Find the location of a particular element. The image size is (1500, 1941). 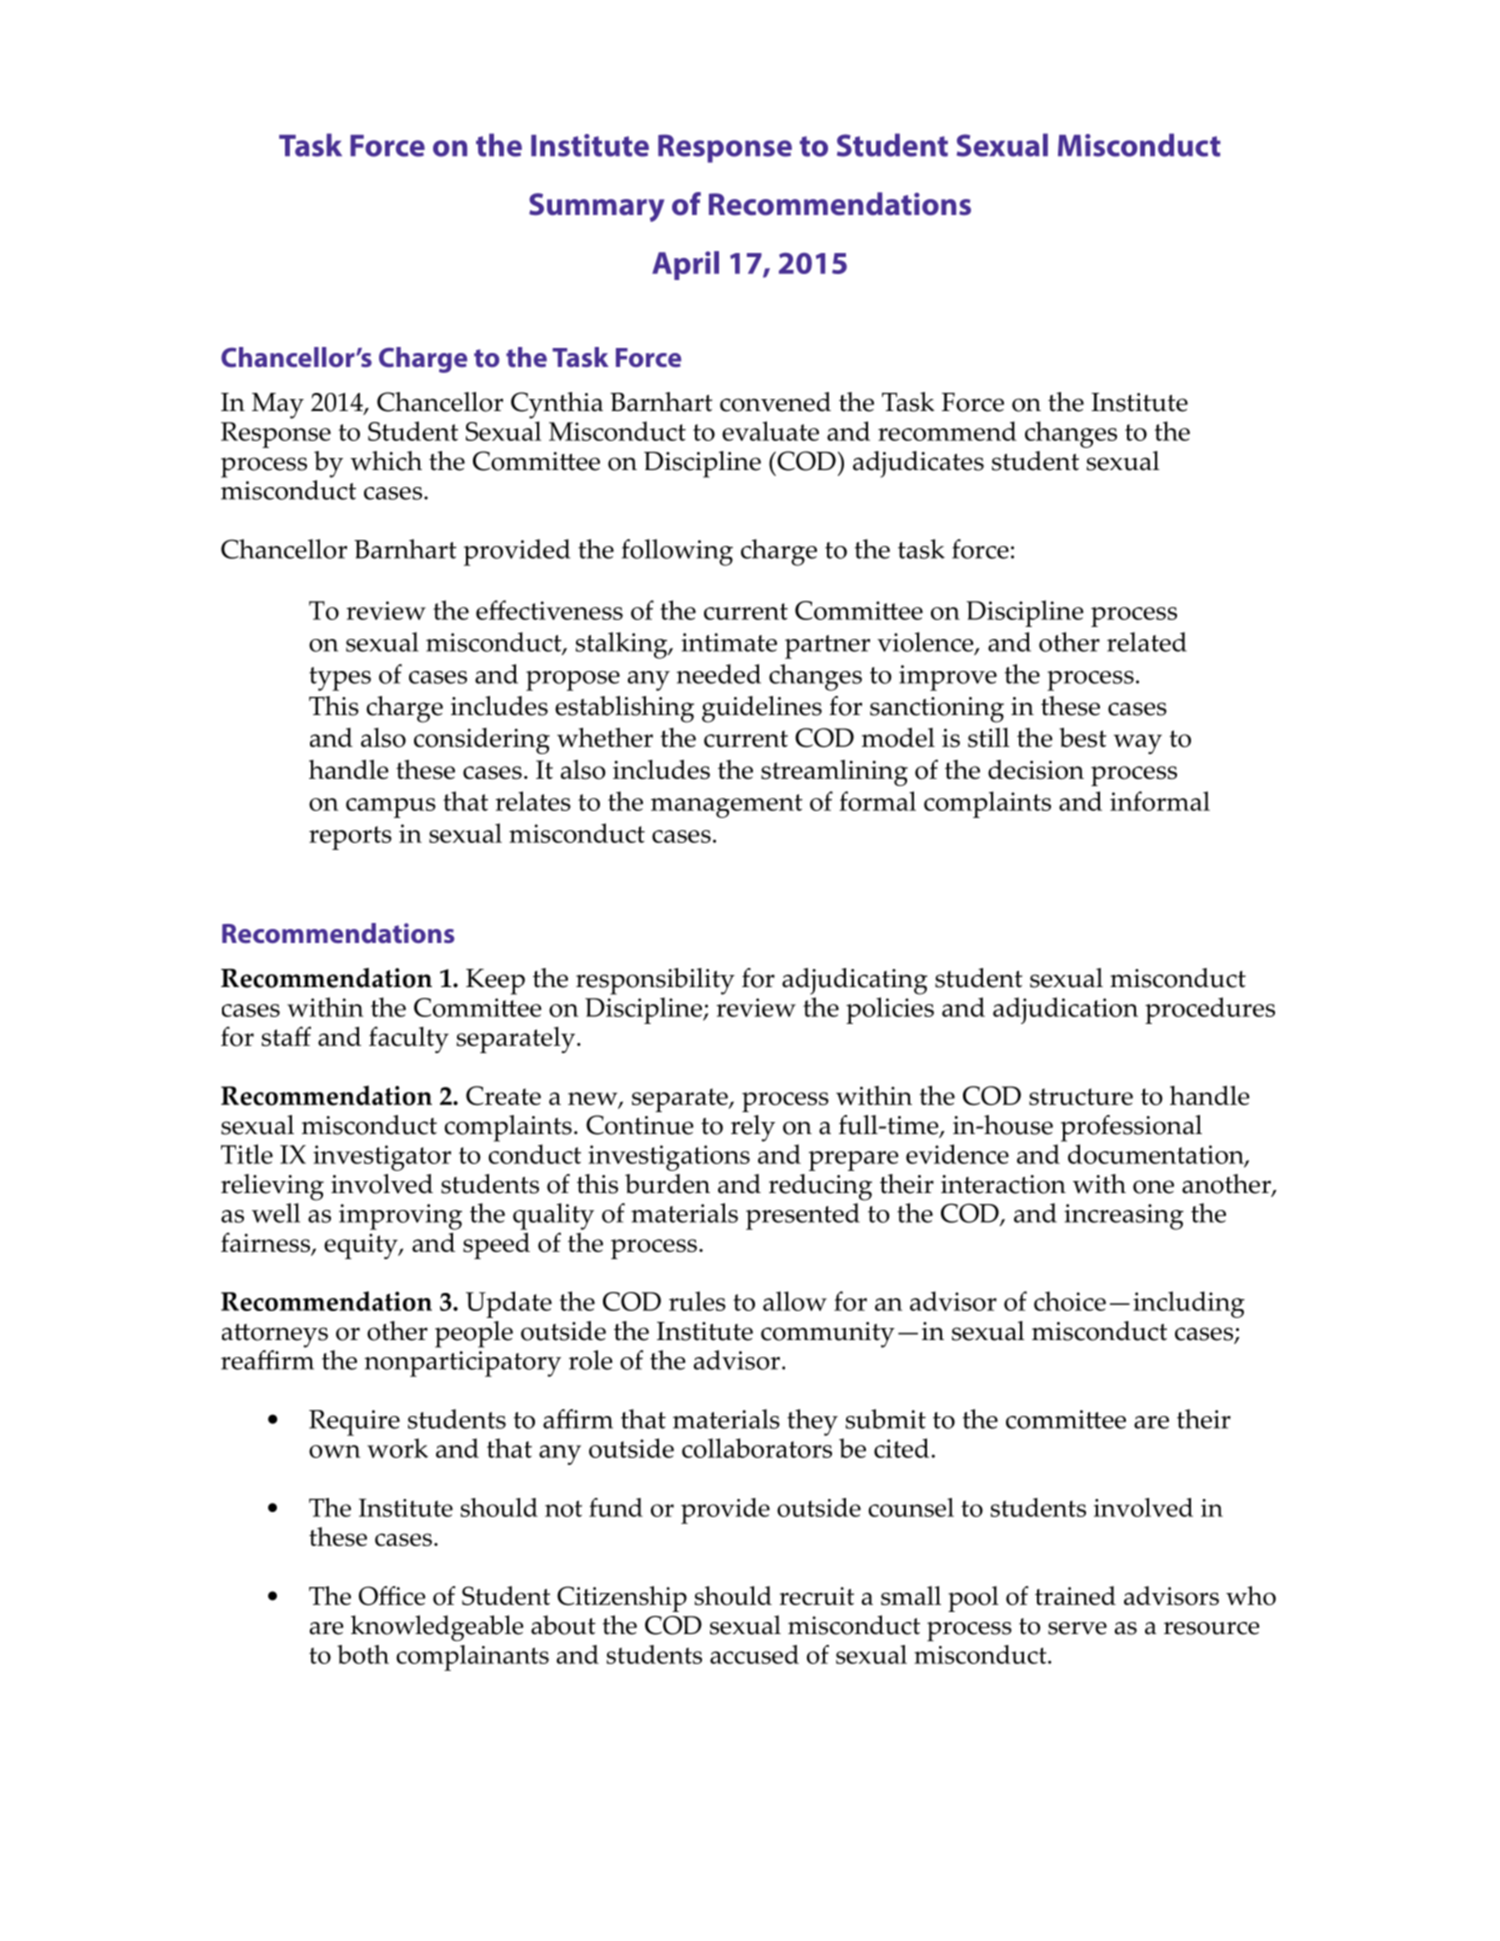

equity is located at coordinates (362, 1246).
